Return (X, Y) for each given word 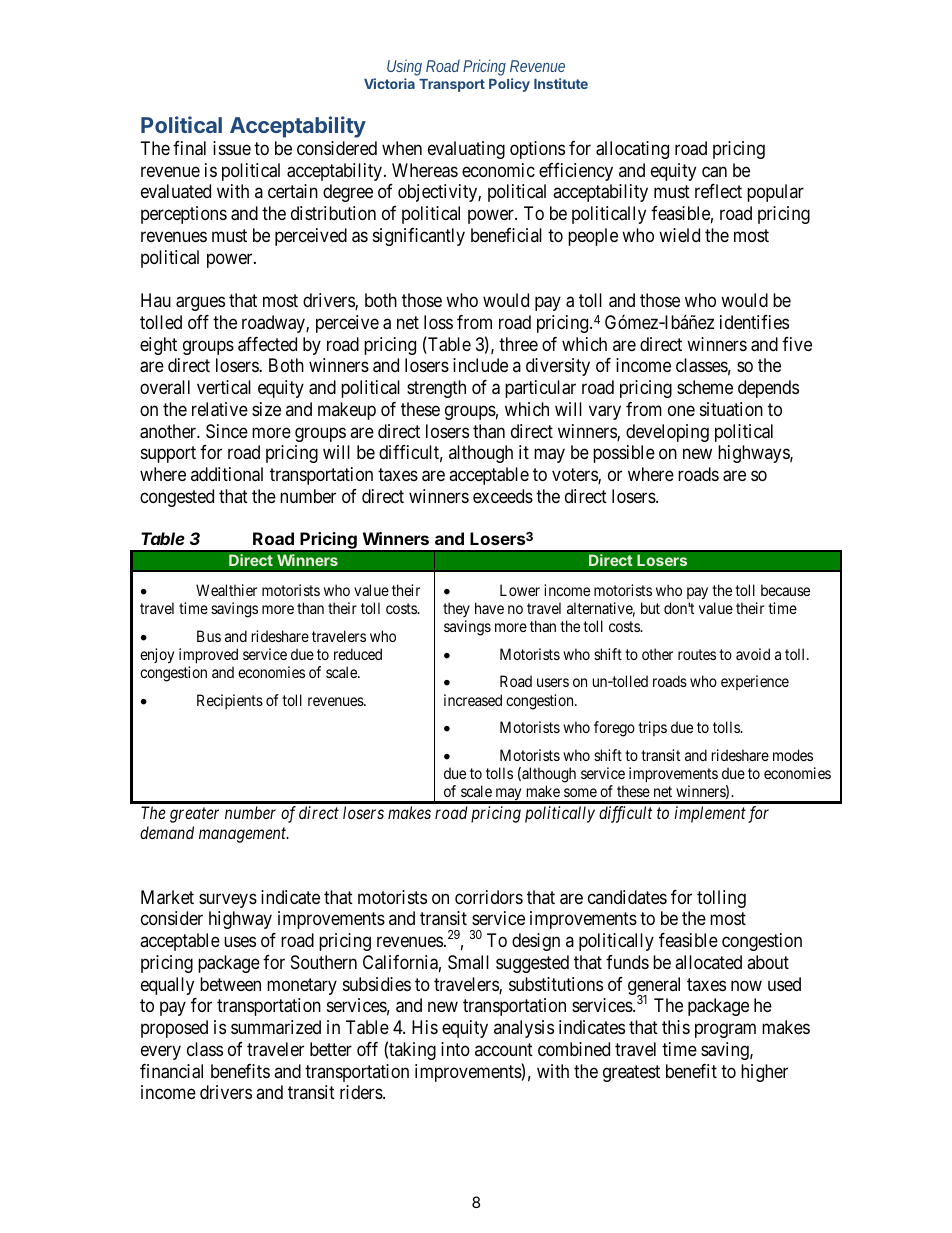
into (455, 1049)
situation (731, 409)
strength (436, 389)
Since (227, 431)
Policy (509, 85)
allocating (632, 150)
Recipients (230, 701)
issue (232, 148)
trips (652, 728)
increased (473, 700)
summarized (276, 1027)
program (725, 1031)
